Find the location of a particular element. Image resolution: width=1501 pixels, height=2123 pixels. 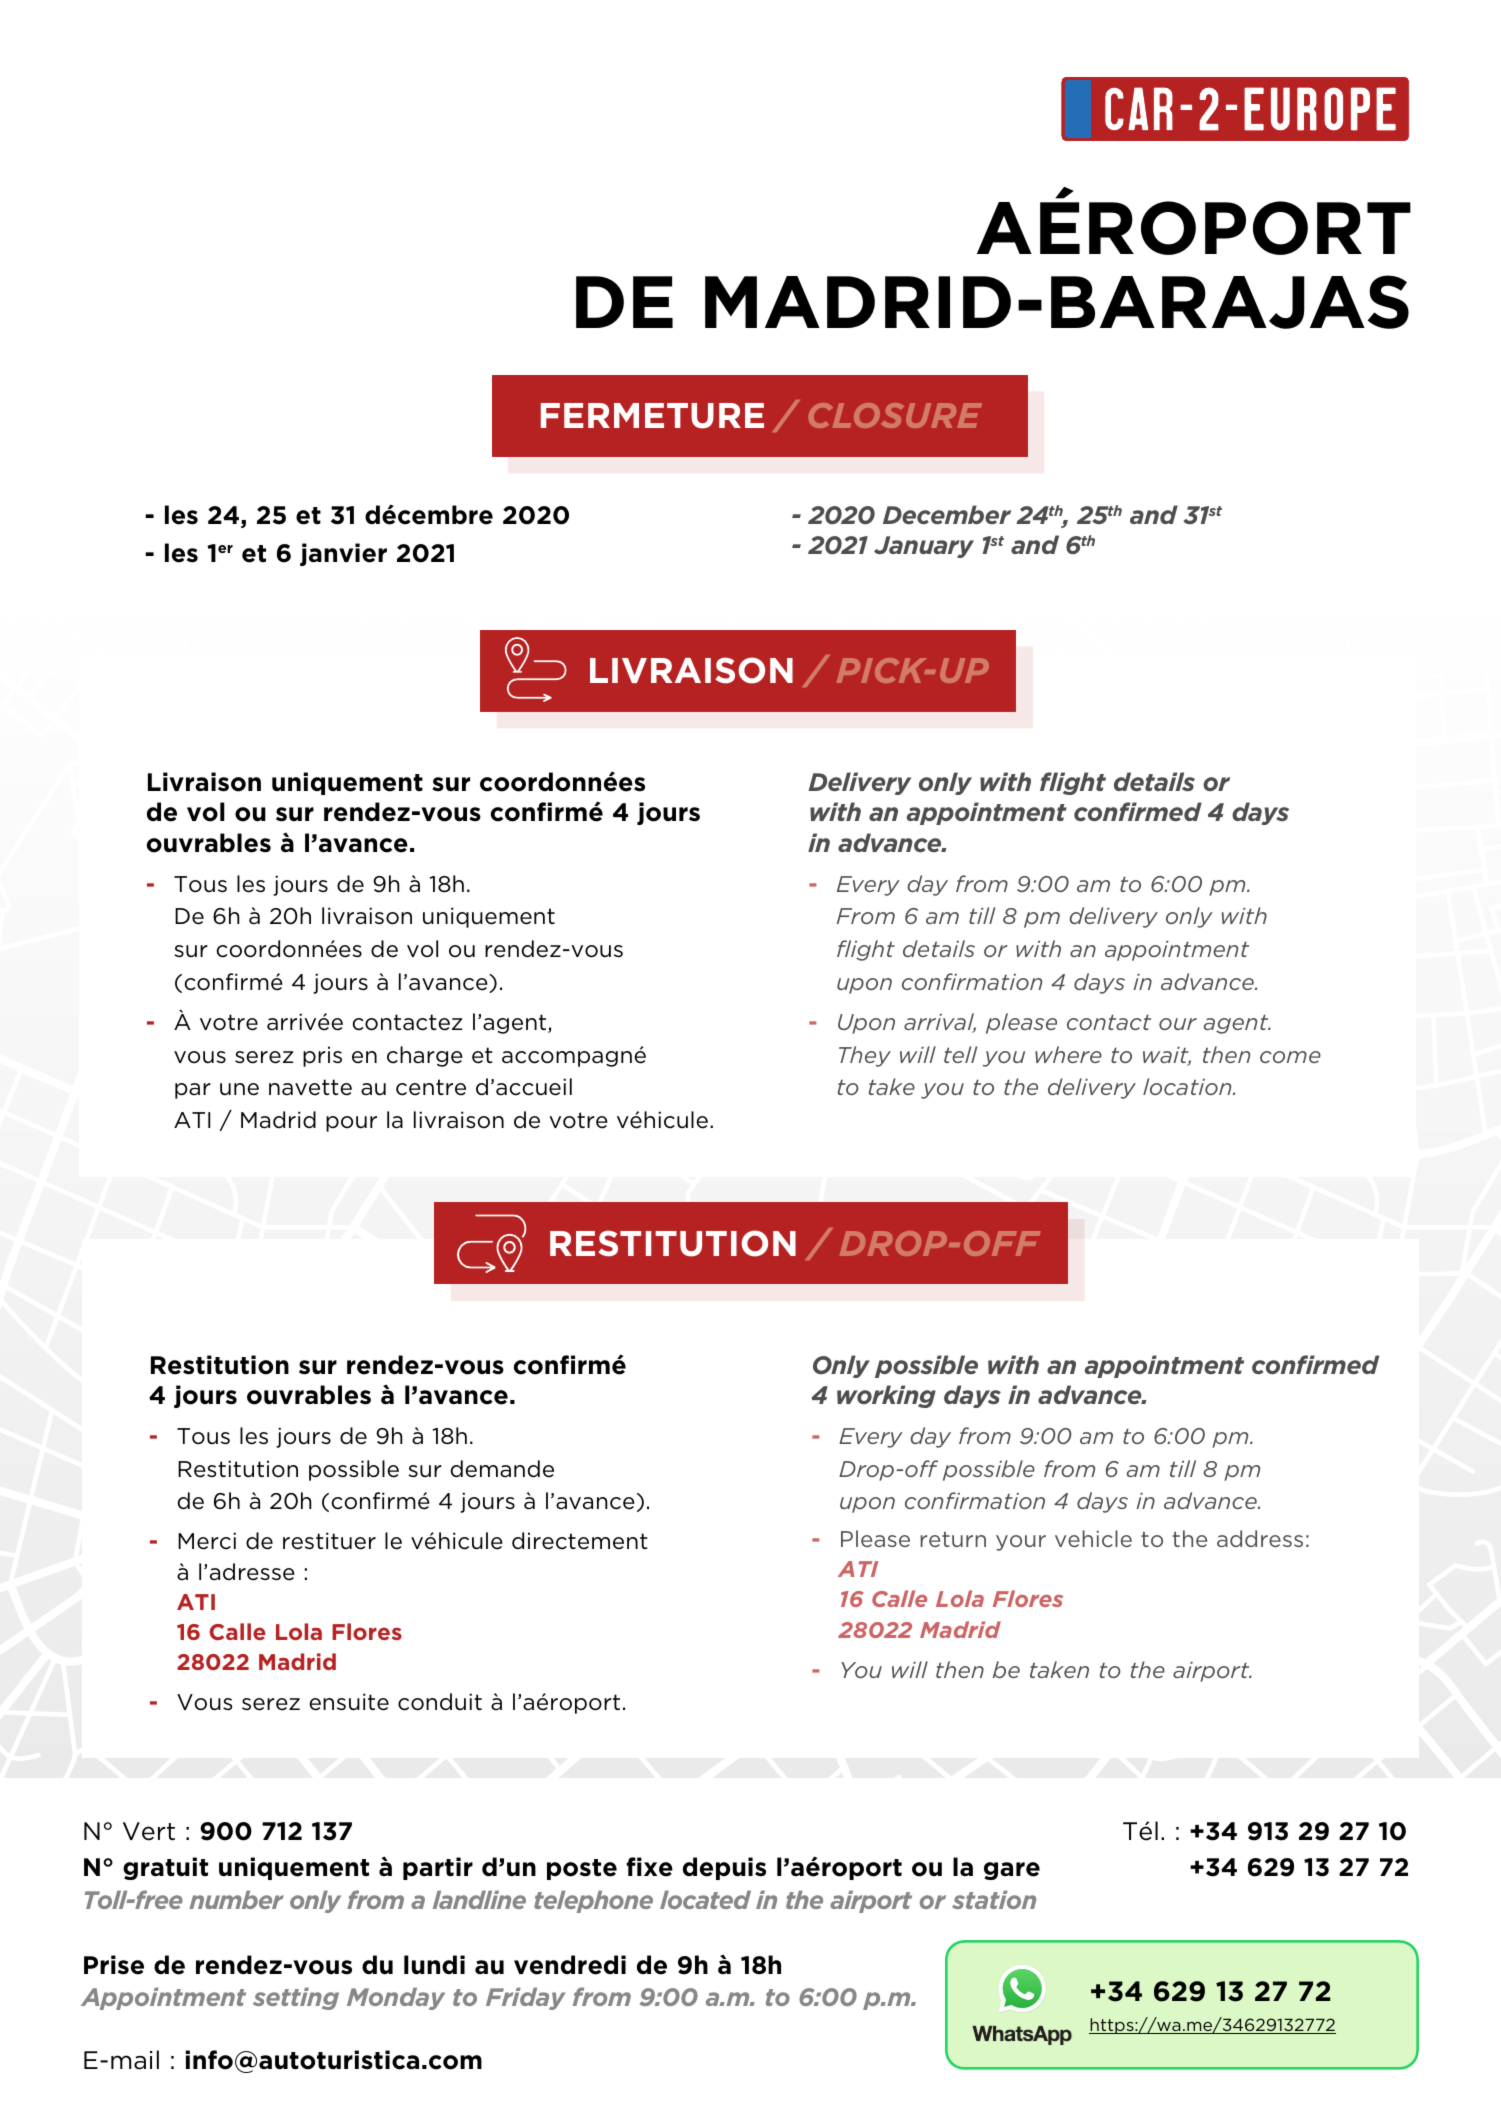

located is located at coordinates (705, 1899).
